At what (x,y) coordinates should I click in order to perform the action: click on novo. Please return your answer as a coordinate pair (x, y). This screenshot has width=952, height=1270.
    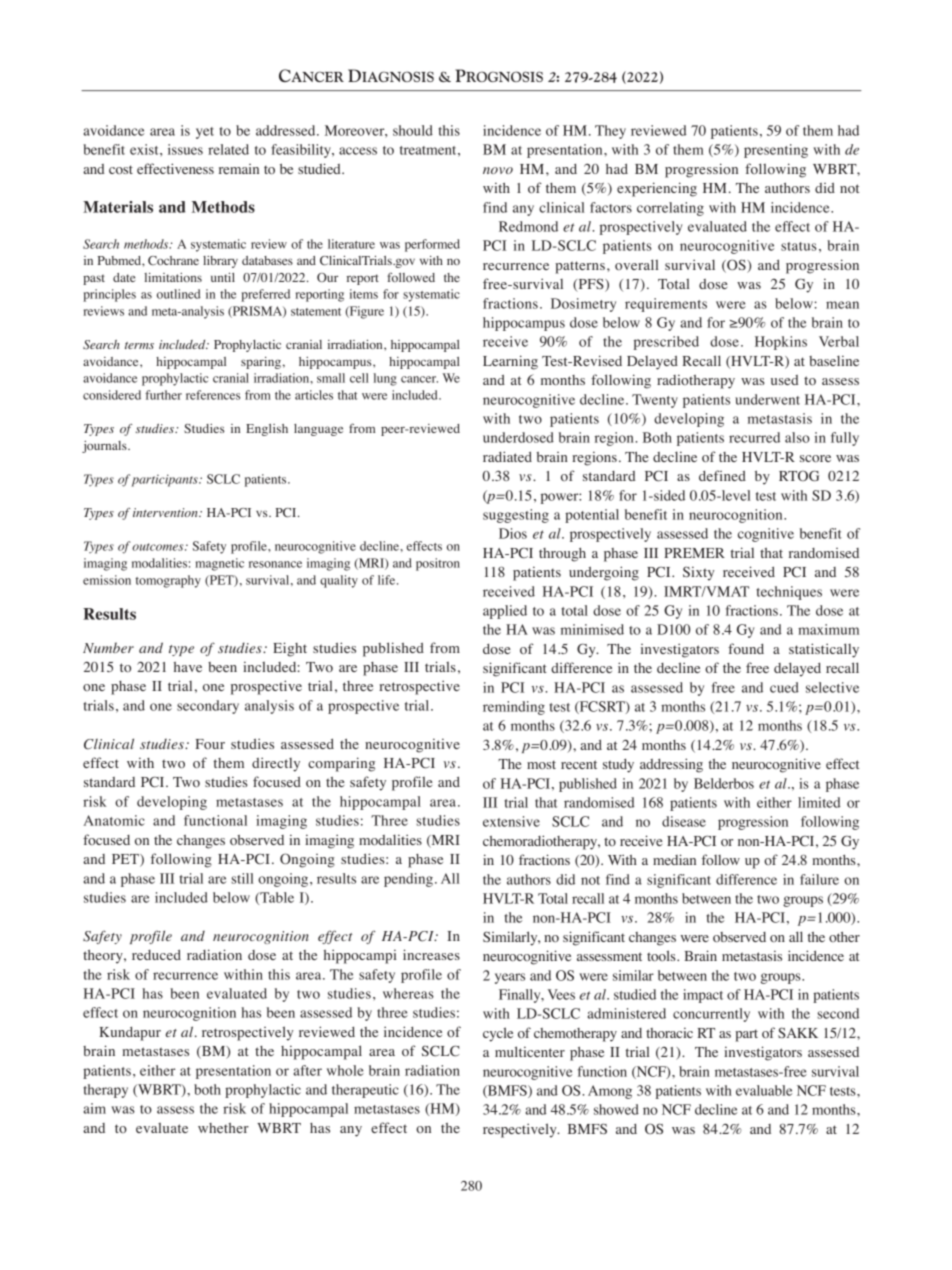
    Looking at the image, I should click on (498, 170).
